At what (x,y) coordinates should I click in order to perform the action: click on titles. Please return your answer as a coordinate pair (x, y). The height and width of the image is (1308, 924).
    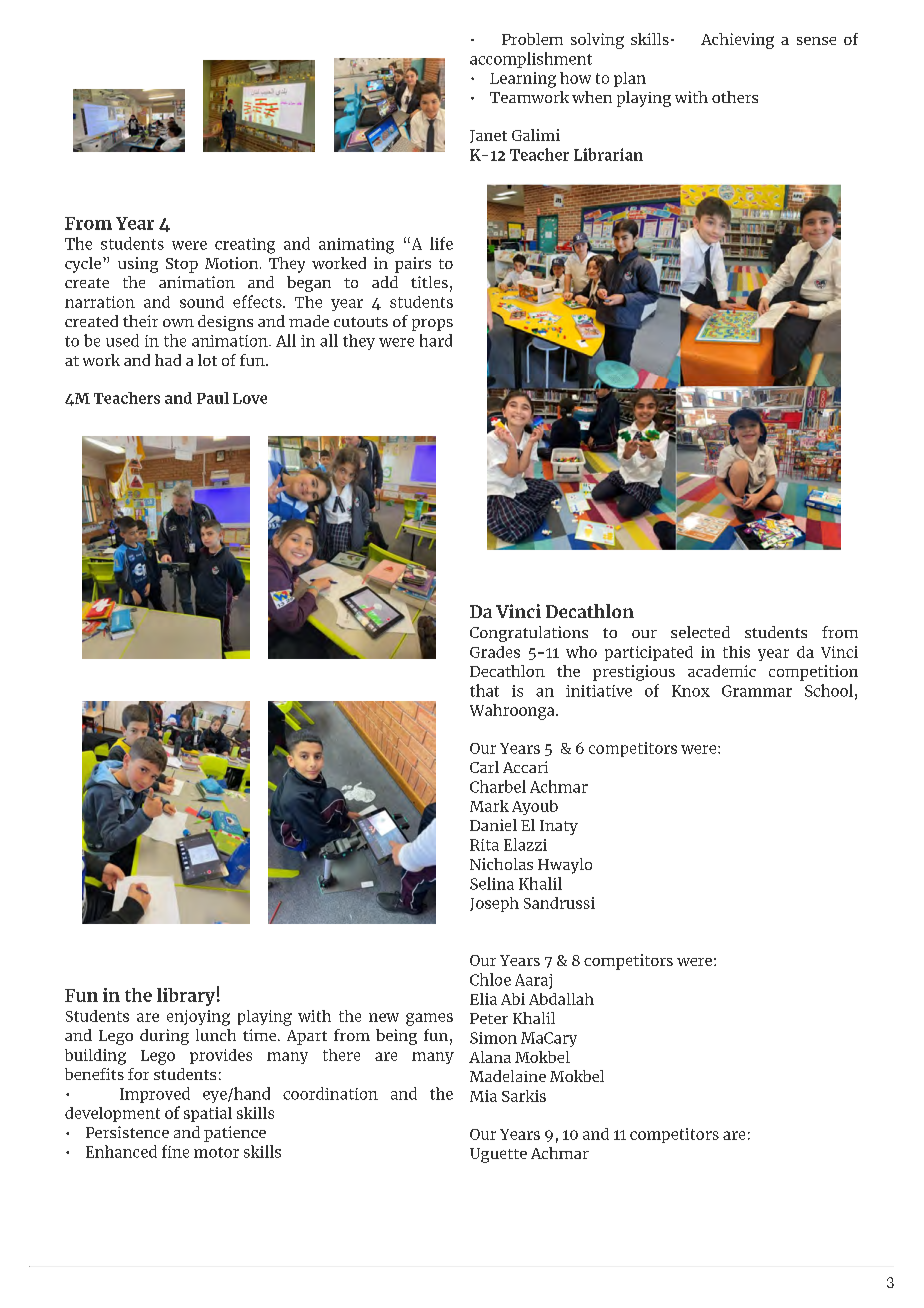
    Looking at the image, I should click on (429, 282).
